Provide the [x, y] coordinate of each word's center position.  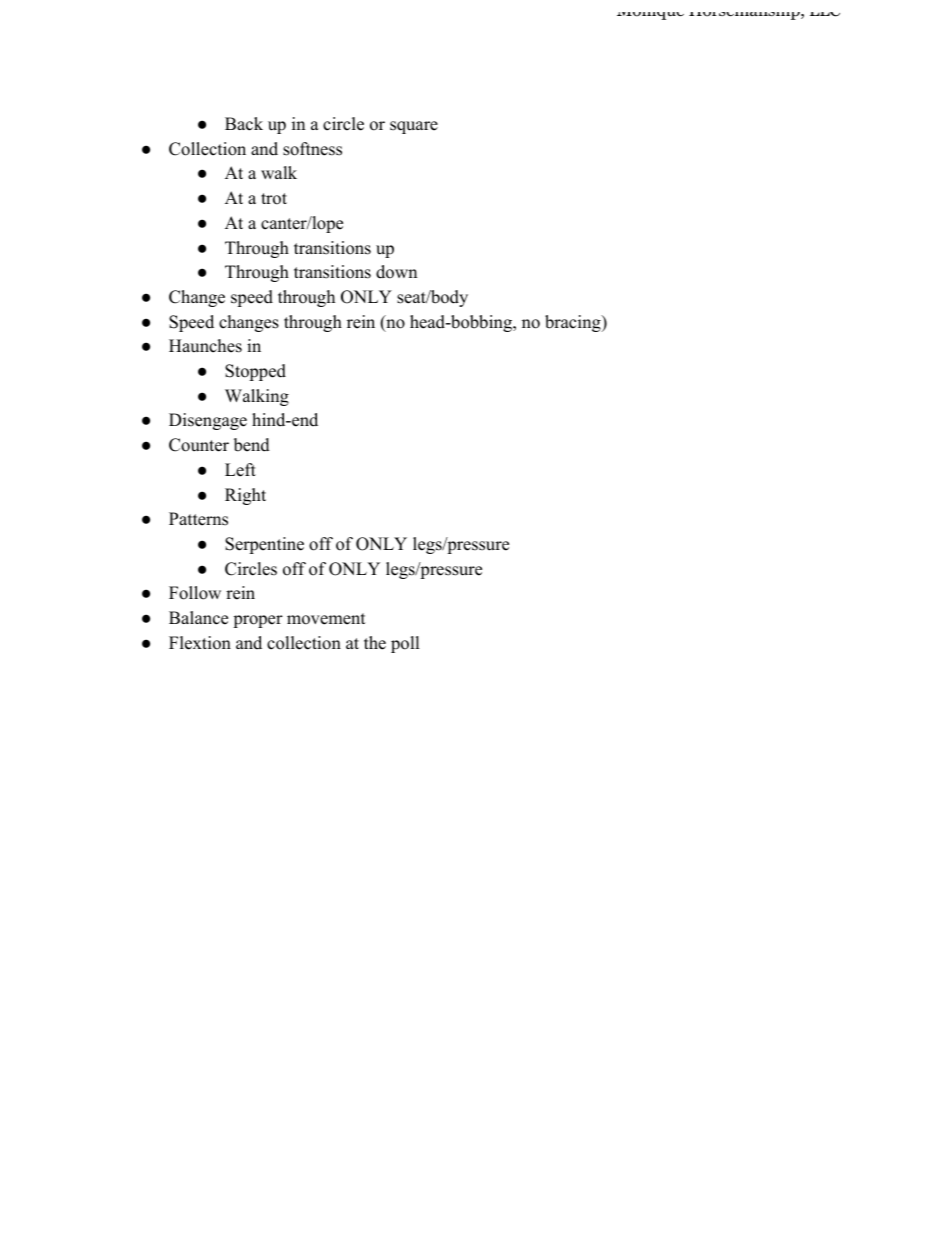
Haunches [205, 346]
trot [274, 199]
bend [252, 445]
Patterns [198, 519]
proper [258, 621]
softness [312, 149]
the [375, 643]
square [414, 127]
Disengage [208, 421]
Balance [198, 618]
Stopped [255, 372]
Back [244, 124]
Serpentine [264, 545]
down [396, 272]
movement [326, 619]
